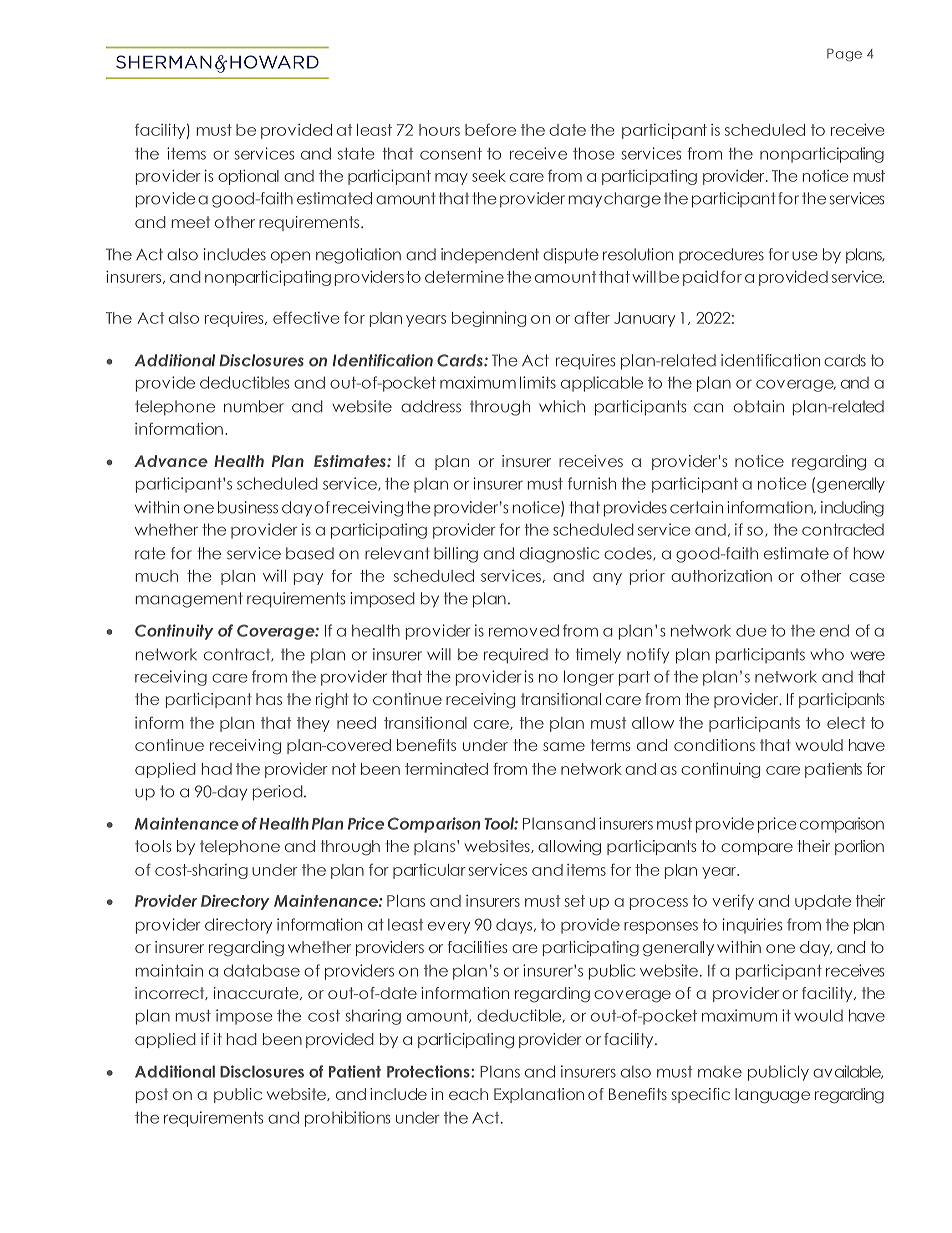 This image has width=952, height=1233. Describe the element at coordinates (468, 1094) in the image. I see `each` at that location.
